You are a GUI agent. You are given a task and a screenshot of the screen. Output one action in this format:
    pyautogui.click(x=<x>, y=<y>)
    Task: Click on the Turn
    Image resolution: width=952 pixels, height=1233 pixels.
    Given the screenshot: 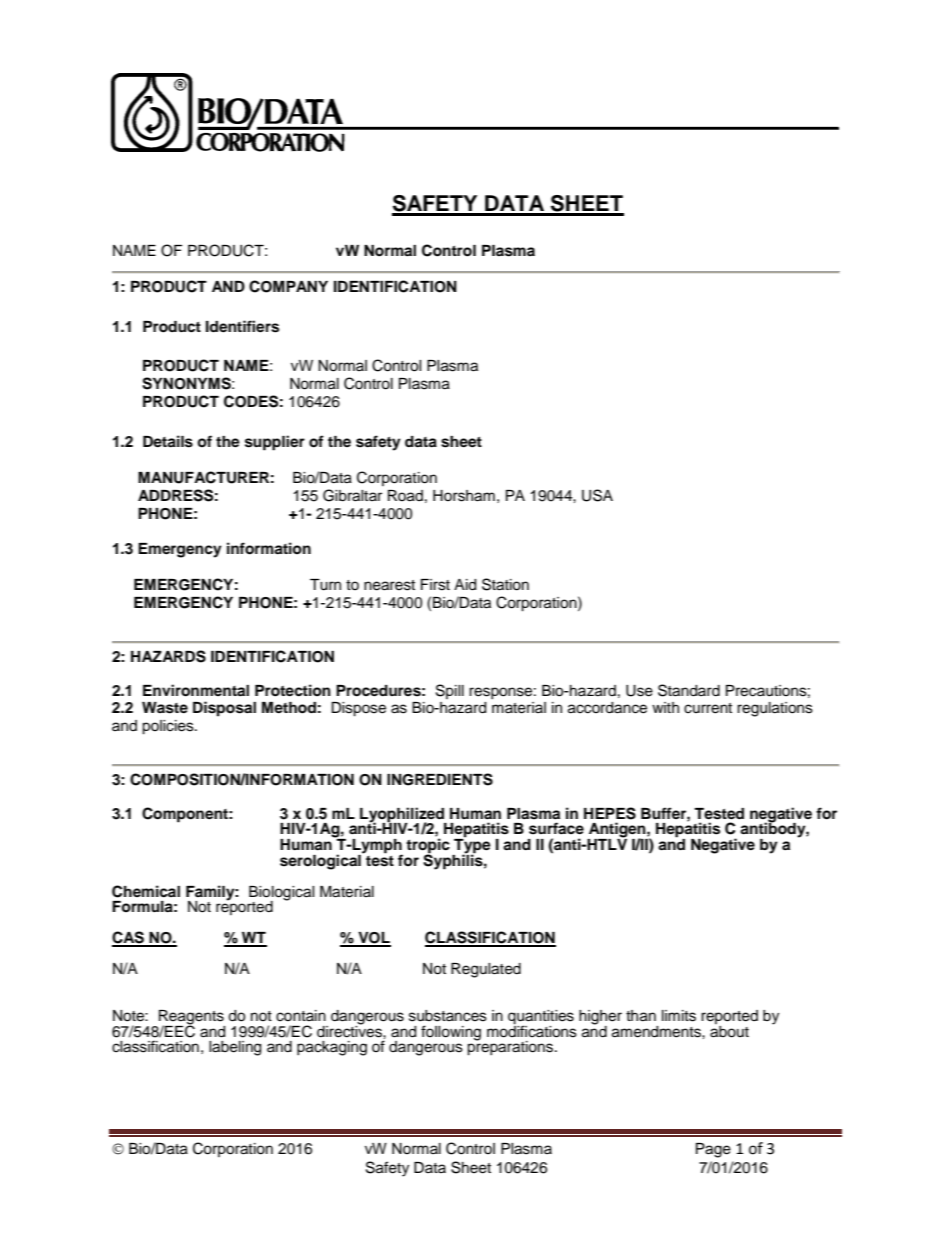 What is the action you would take?
    pyautogui.click(x=325, y=585)
